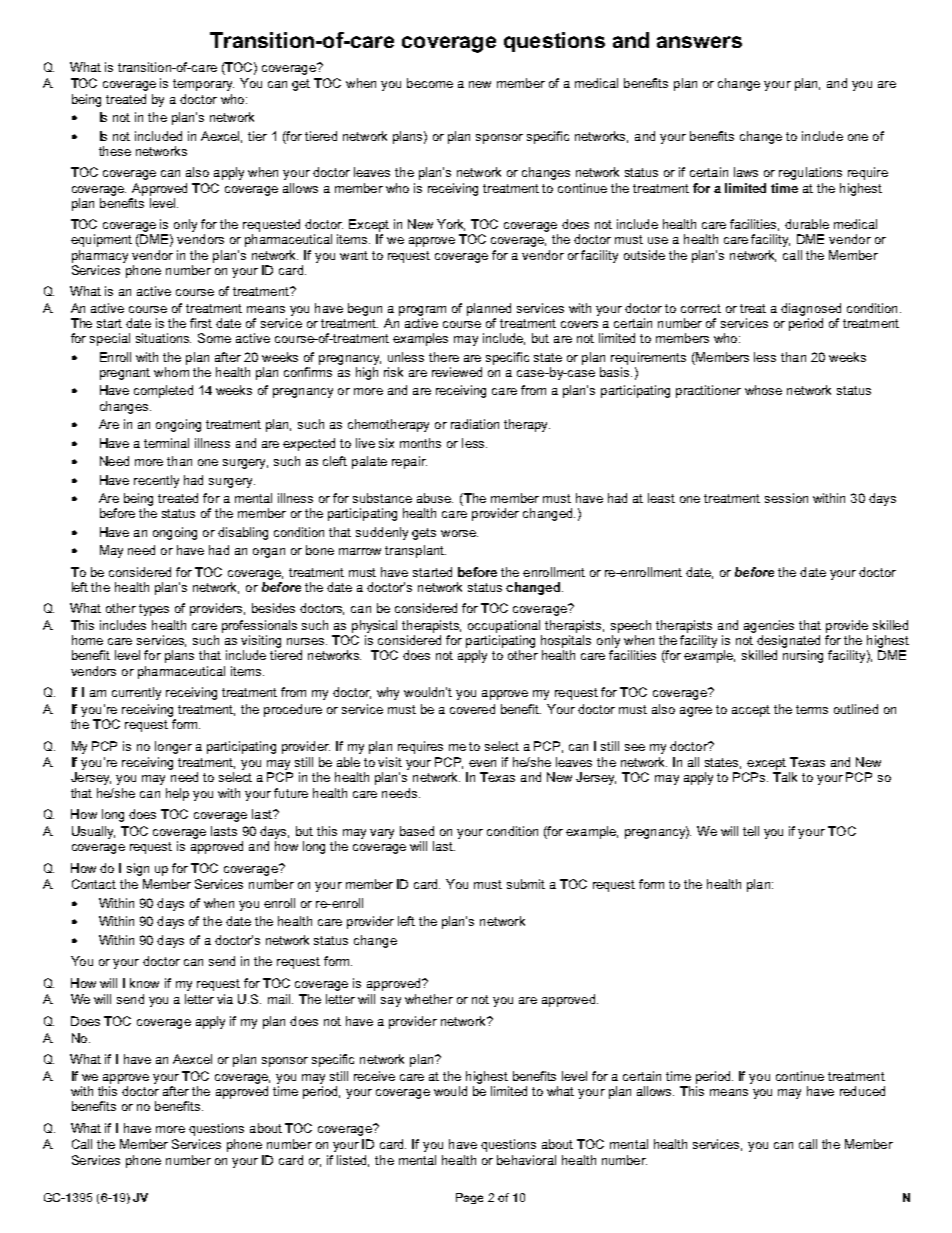  I want to click on types, so click(154, 610).
